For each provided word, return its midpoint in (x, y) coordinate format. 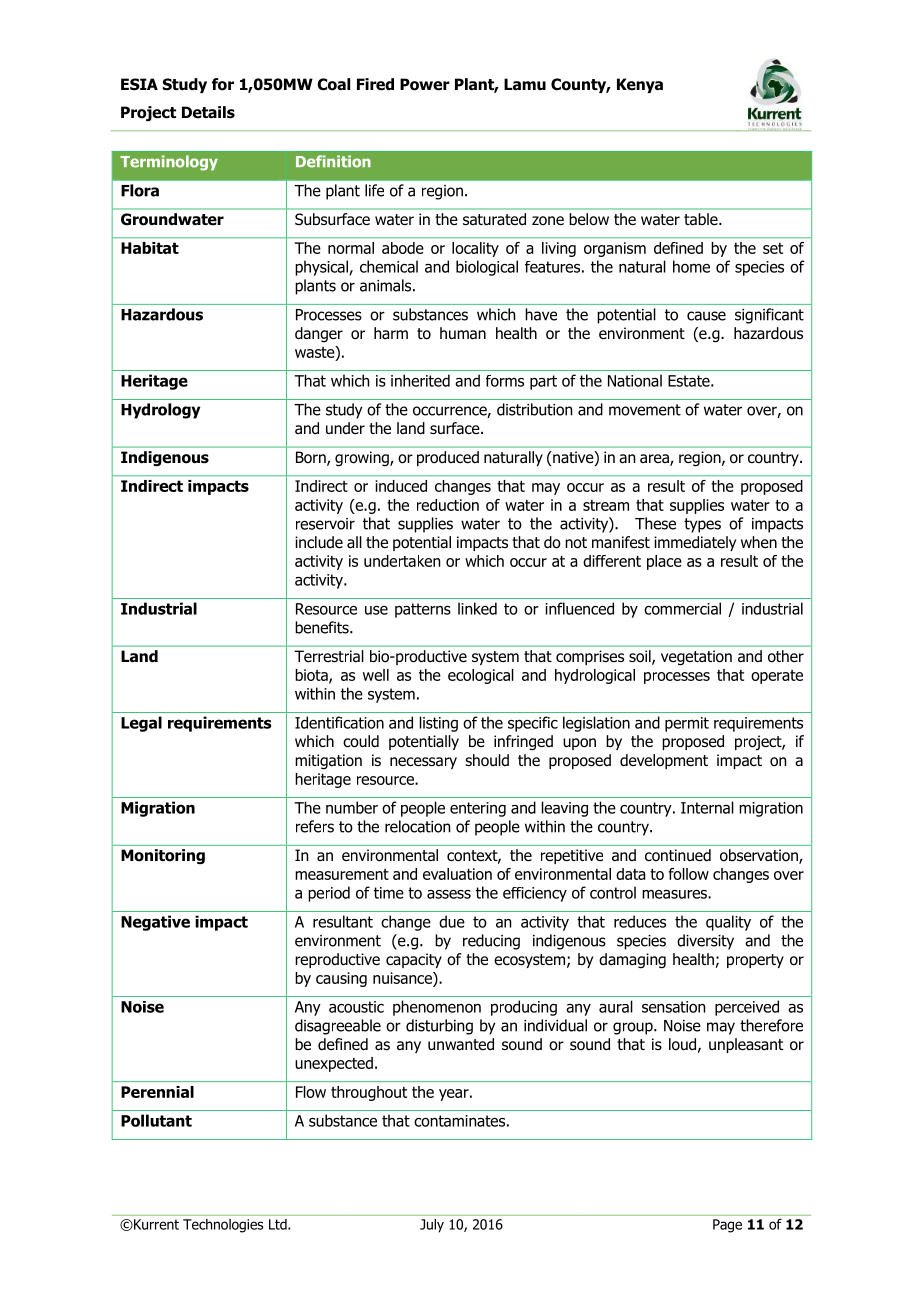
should (487, 760)
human (463, 333)
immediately (695, 543)
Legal (141, 724)
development (664, 761)
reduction (448, 505)
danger (319, 334)
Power (425, 84)
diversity (705, 942)
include (319, 542)
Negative (155, 923)
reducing (491, 942)
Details (208, 112)
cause (706, 316)
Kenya (640, 85)
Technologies (223, 1226)
